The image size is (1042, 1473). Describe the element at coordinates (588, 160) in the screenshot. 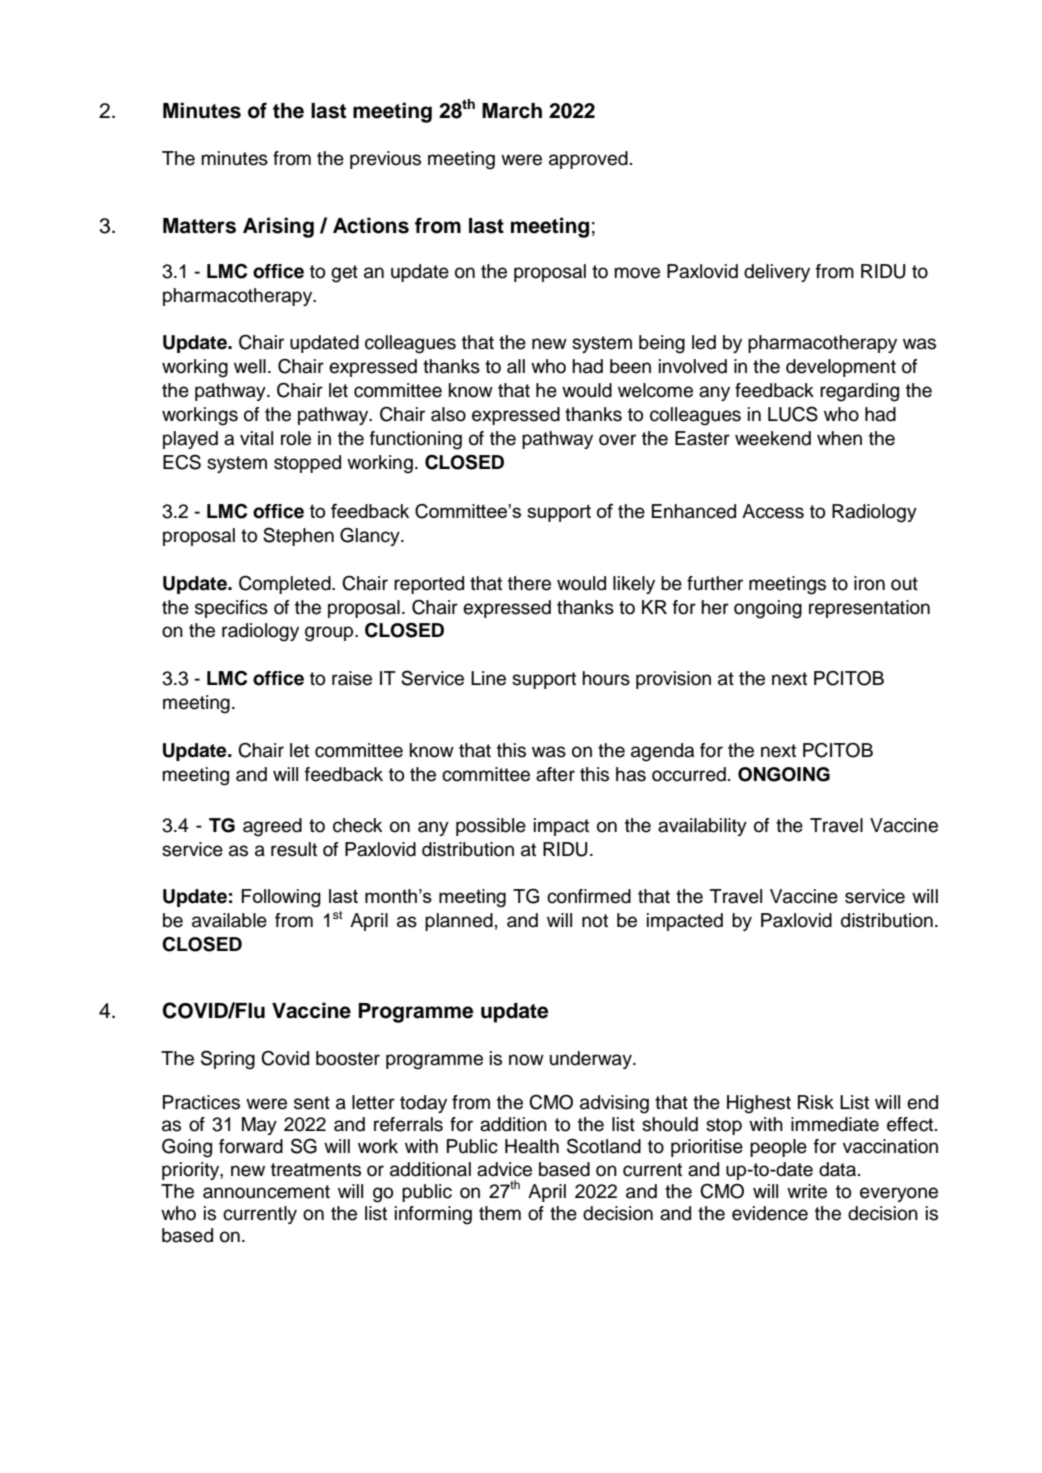

I see `approved` at that location.
